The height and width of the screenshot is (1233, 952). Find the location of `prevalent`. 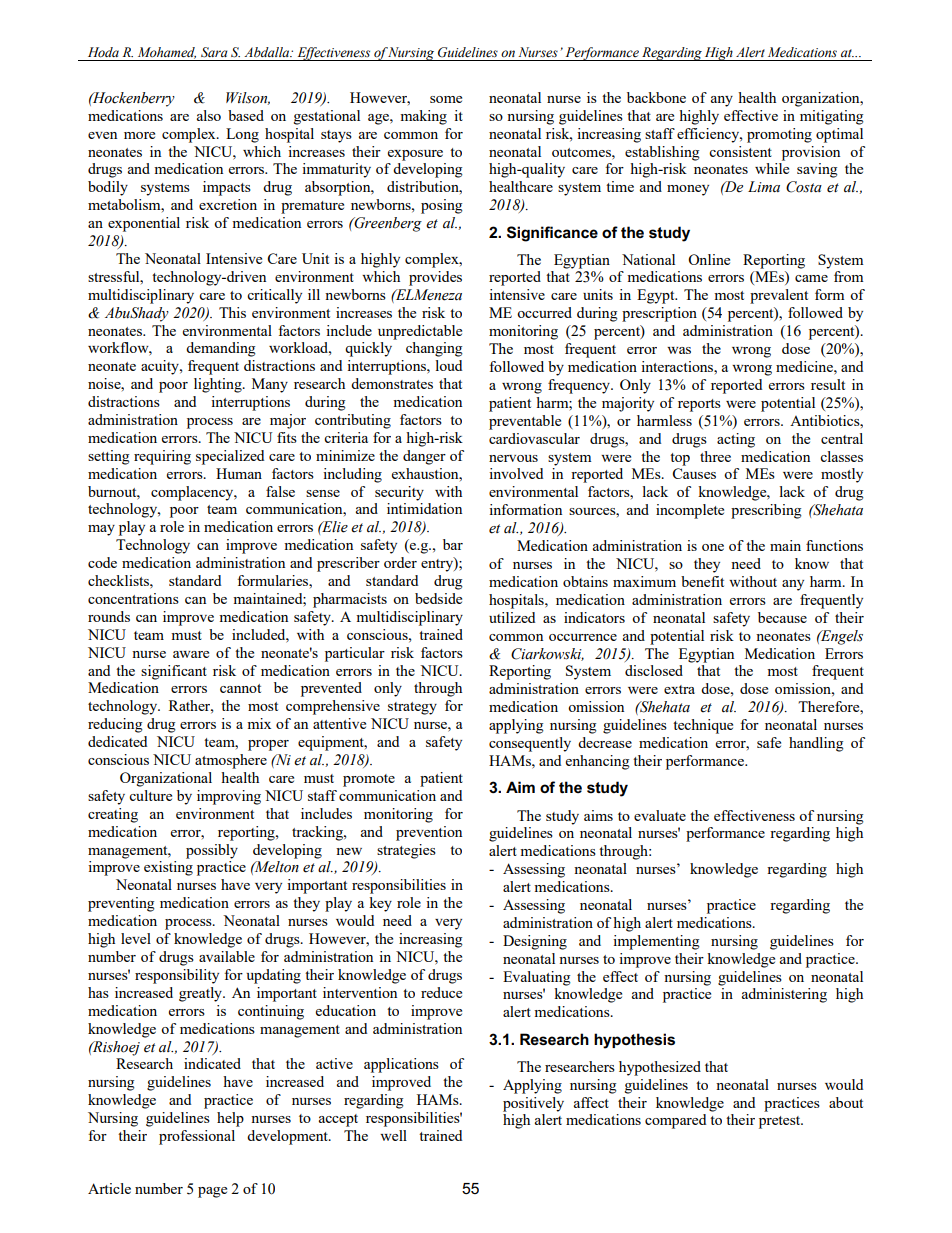

prevalent is located at coordinates (779, 296).
